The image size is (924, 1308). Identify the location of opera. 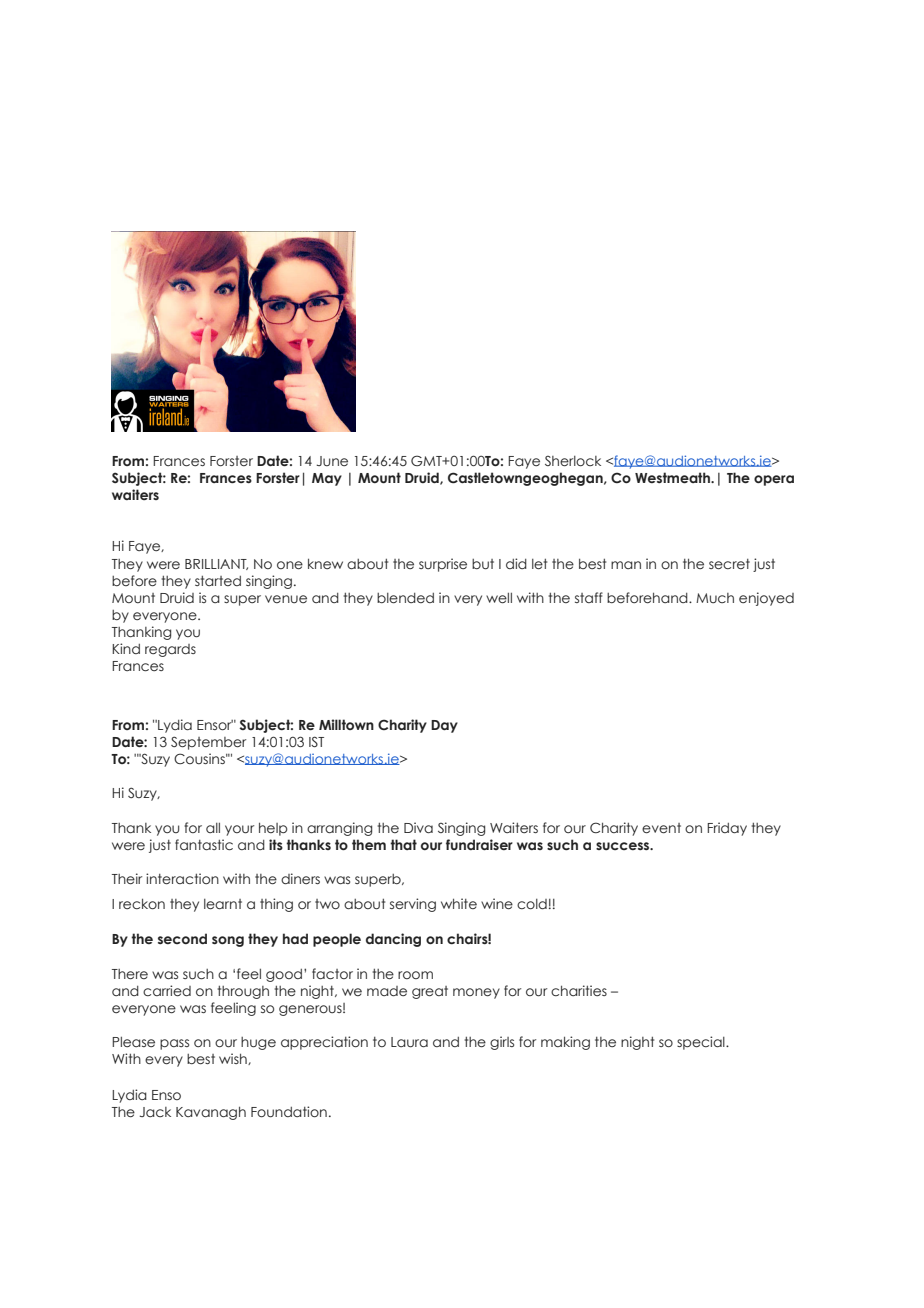
(774, 480).
